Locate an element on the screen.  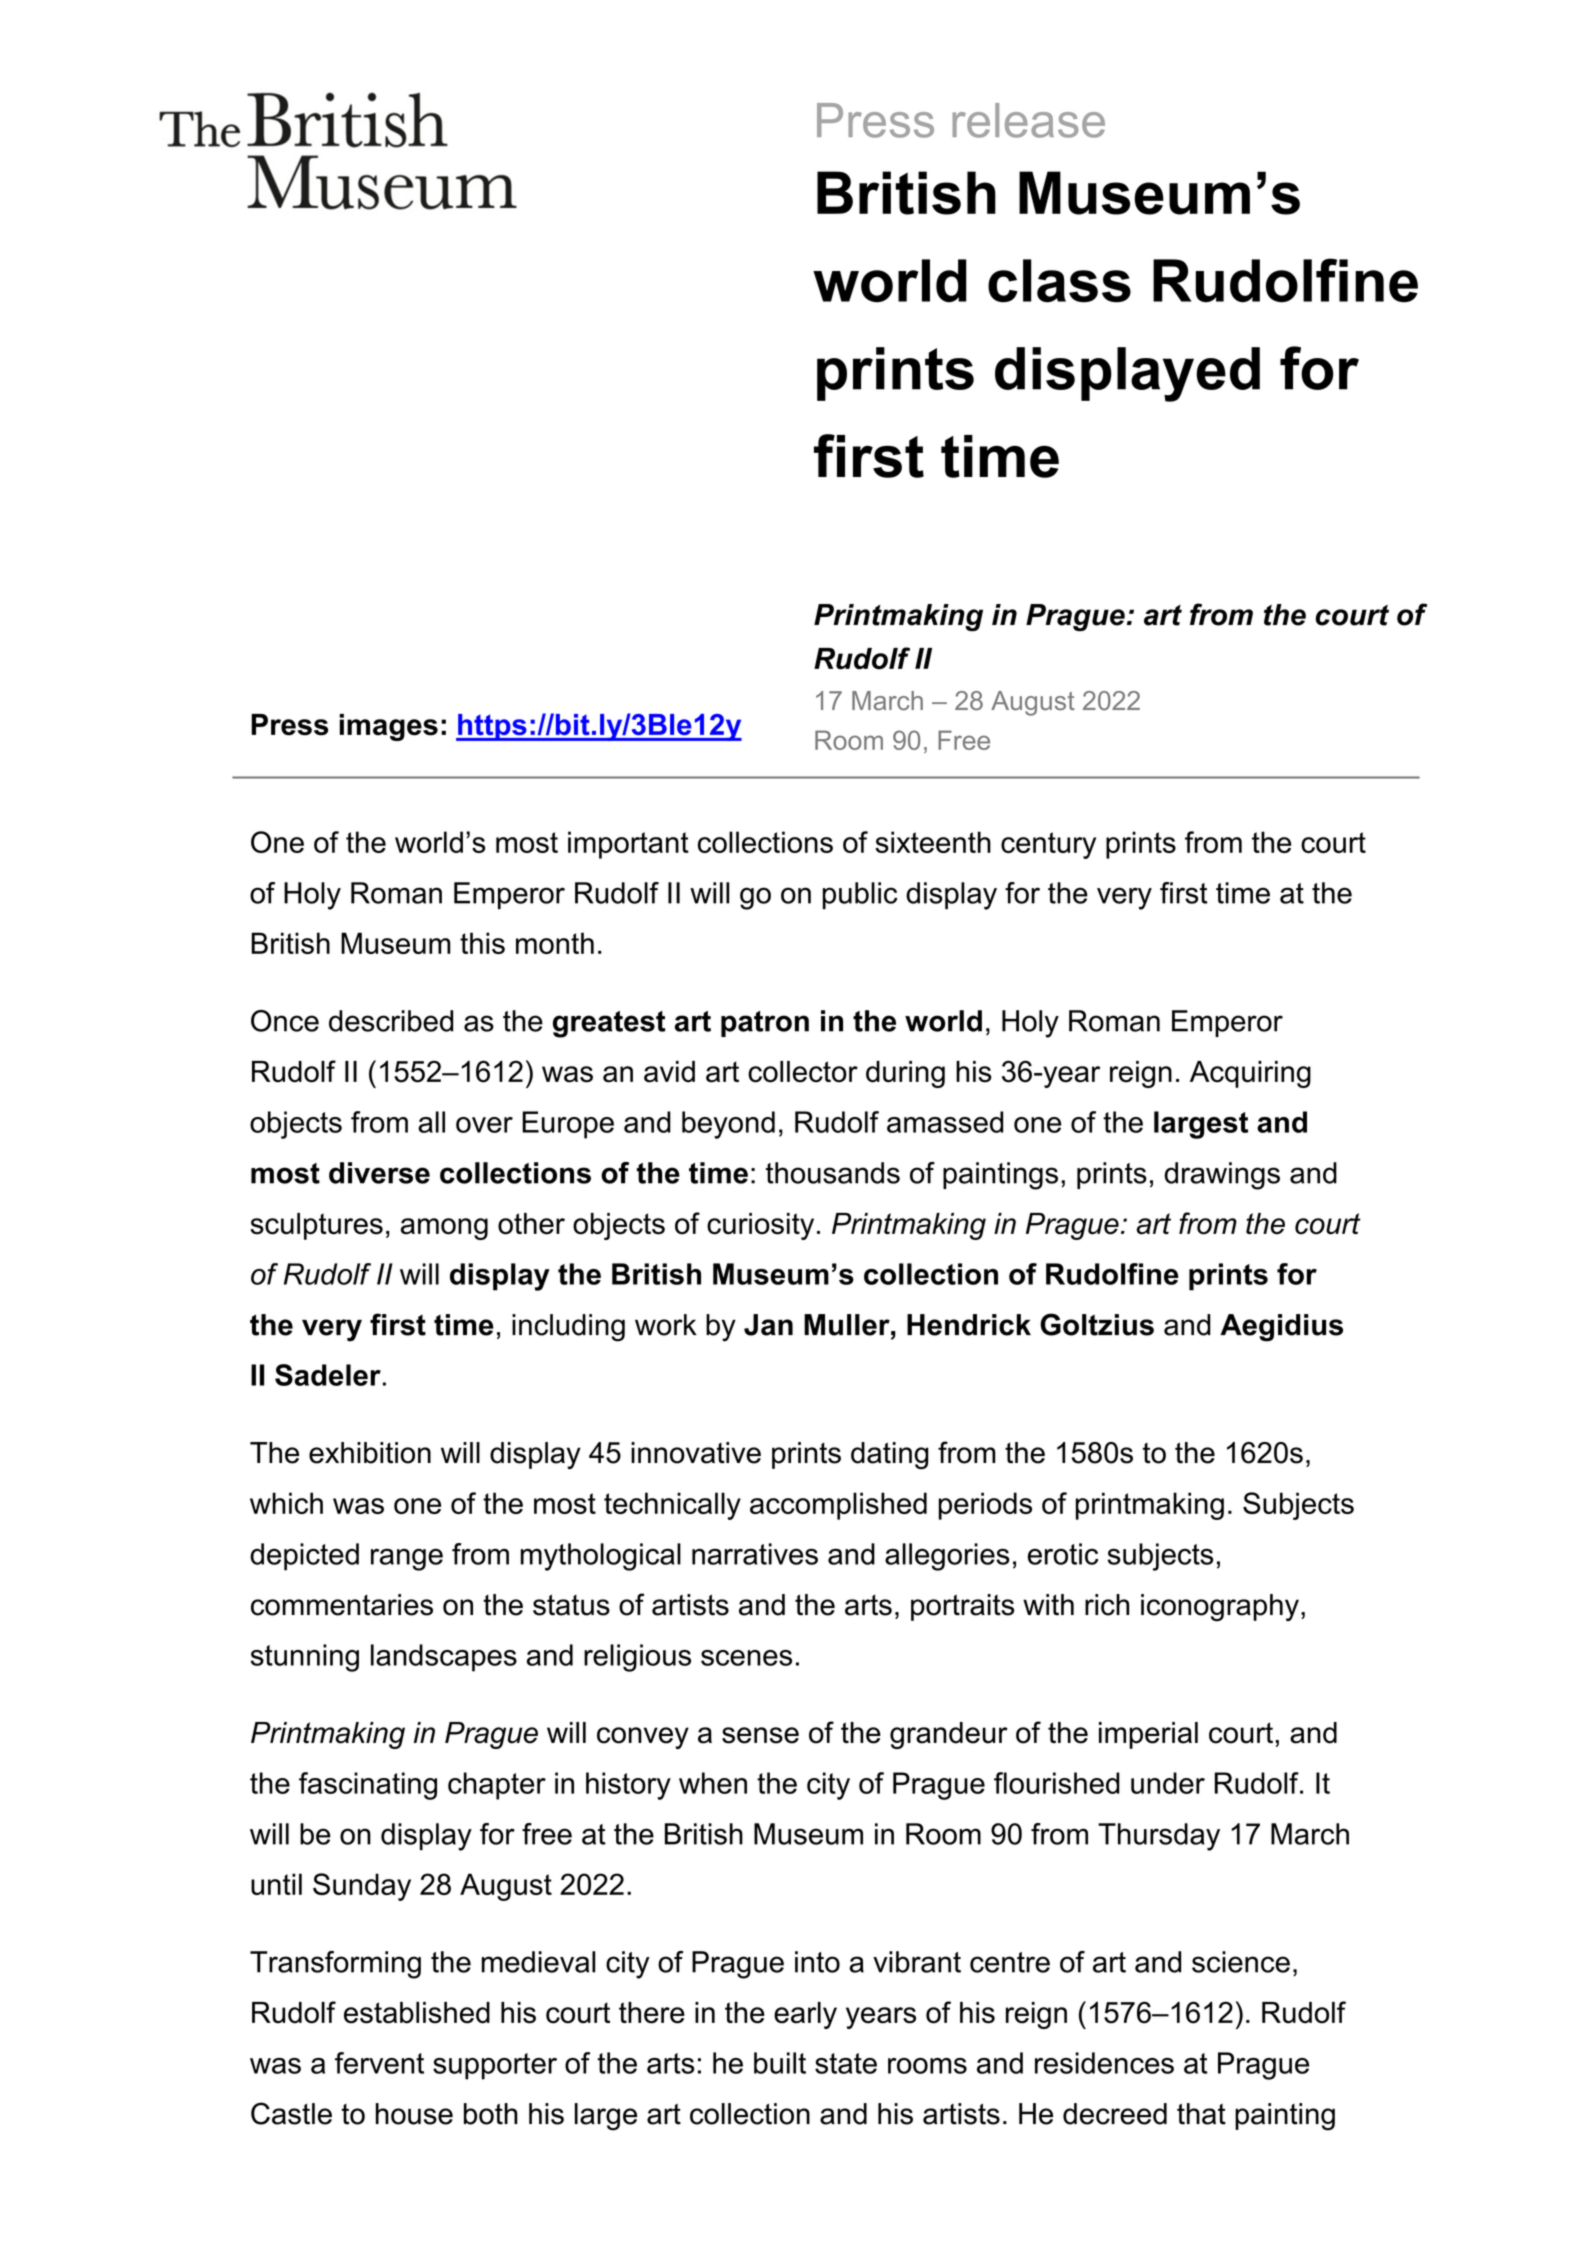
rich is located at coordinates (1107, 1605).
